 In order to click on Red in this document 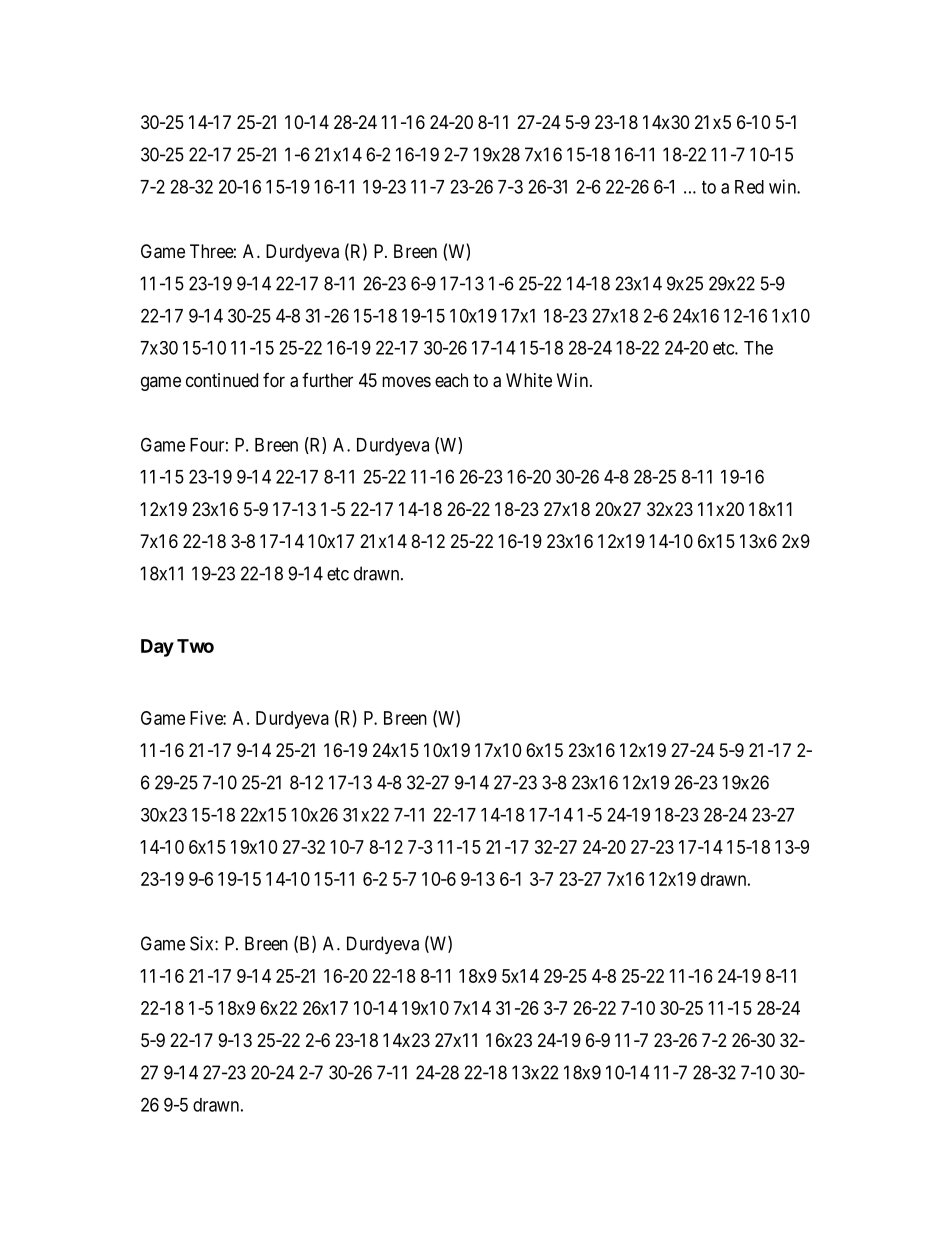, I will do `click(749, 187)`.
